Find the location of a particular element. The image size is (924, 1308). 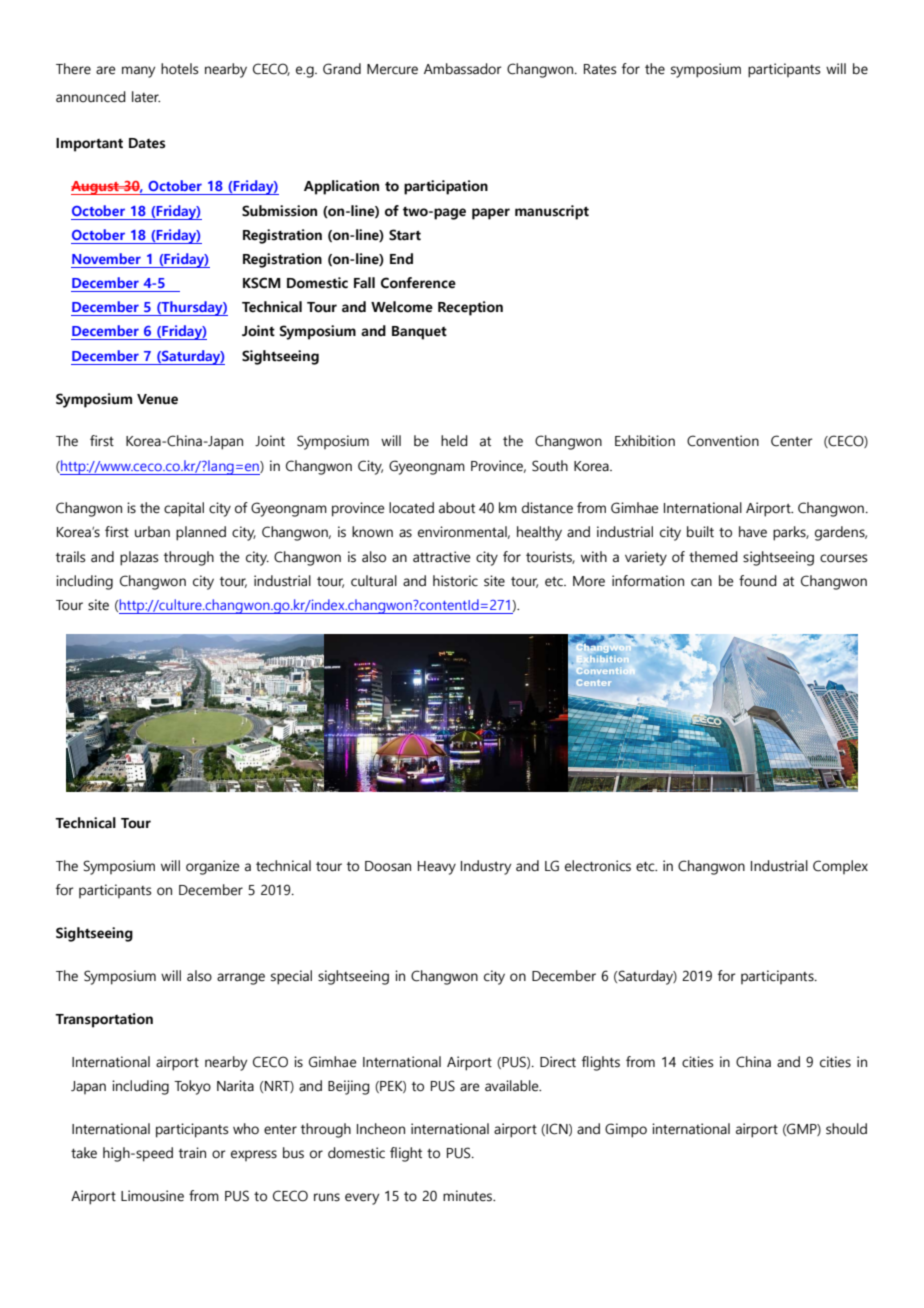

later is located at coordinates (146, 97).
